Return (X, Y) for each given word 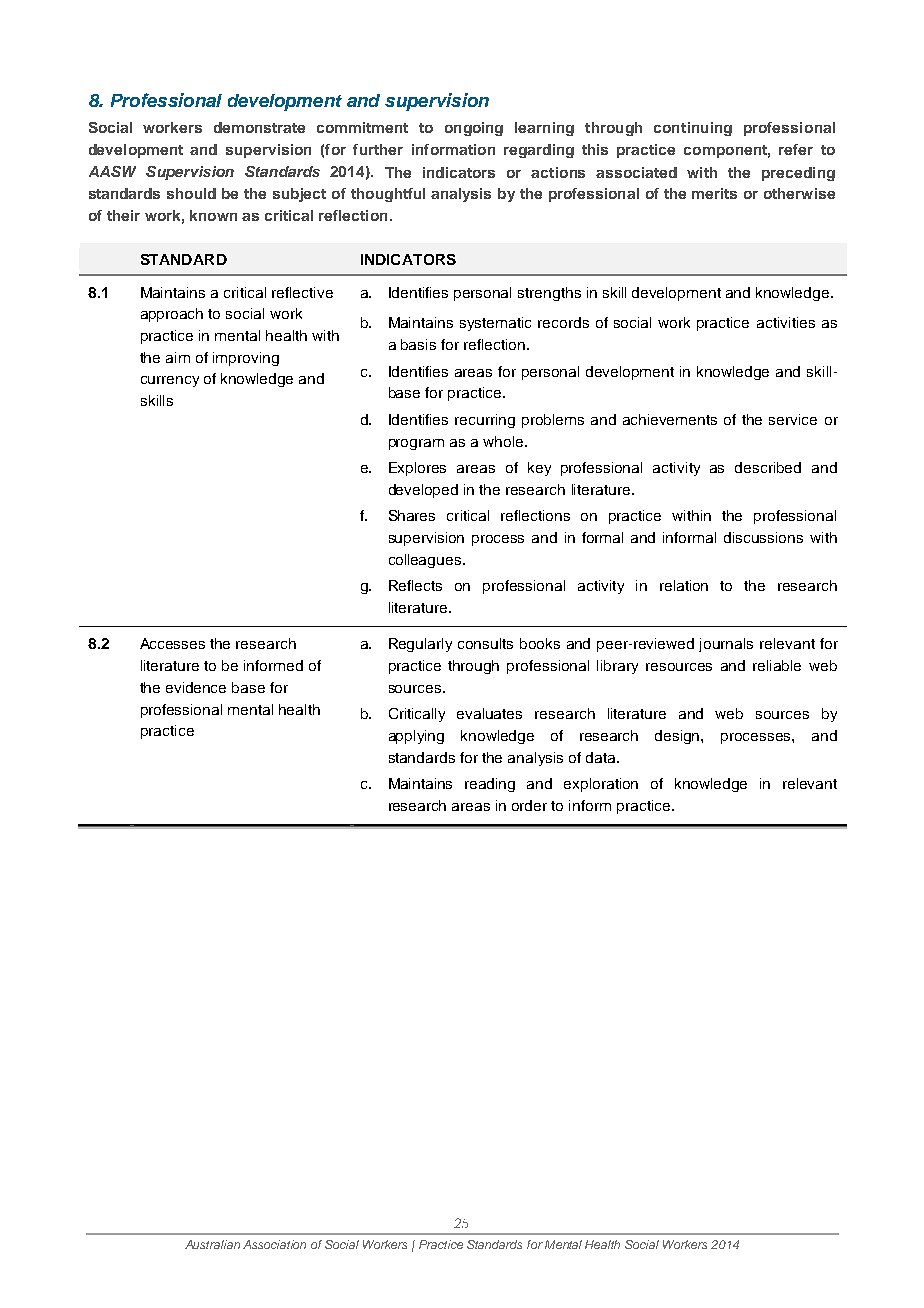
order (529, 805)
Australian (212, 1244)
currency (170, 381)
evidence (196, 687)
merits (714, 193)
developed (423, 491)
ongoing (474, 129)
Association (274, 1244)
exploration (601, 785)
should (191, 193)
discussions (763, 537)
